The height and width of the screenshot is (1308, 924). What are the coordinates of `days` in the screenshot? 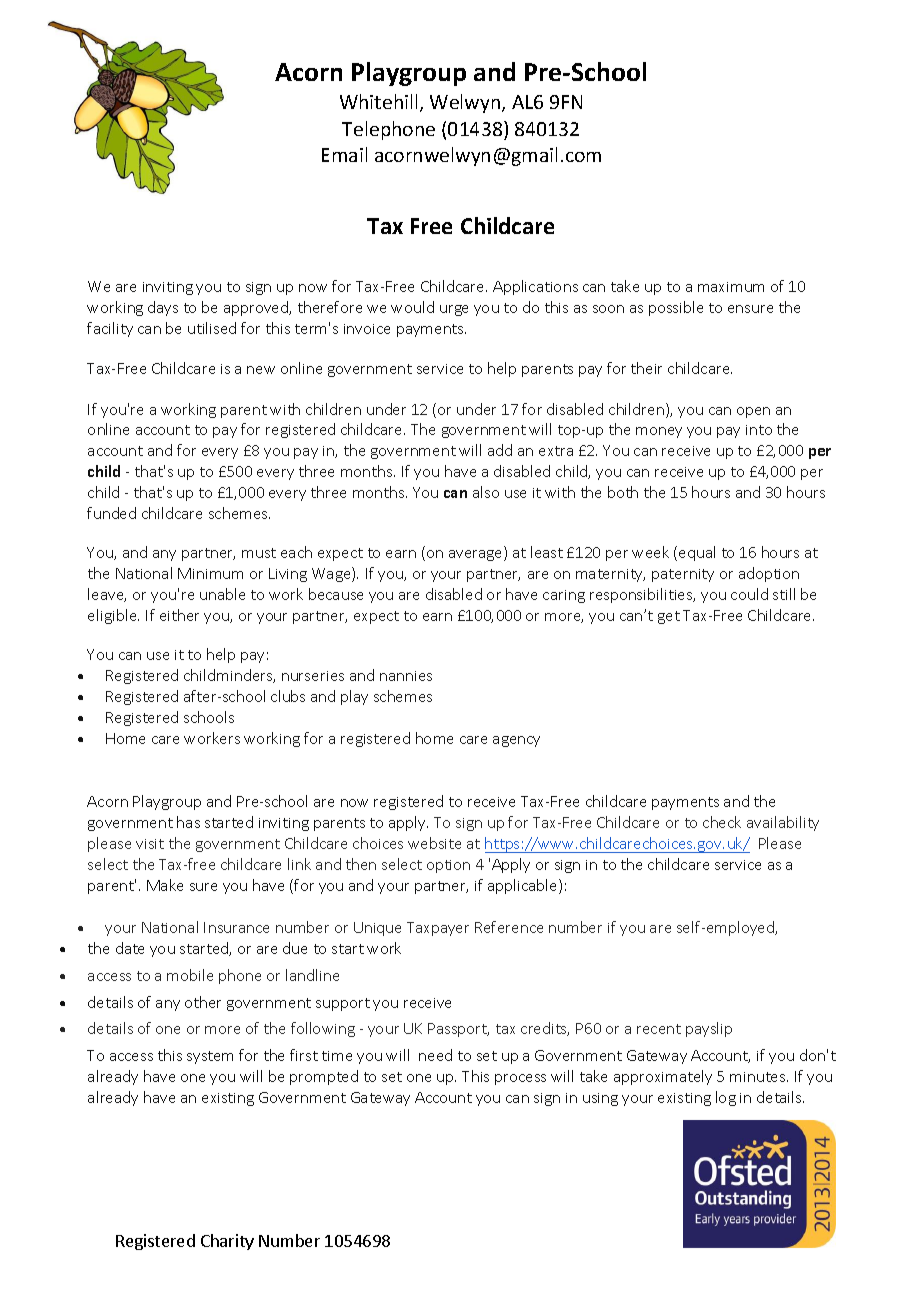 It's located at (163, 308).
